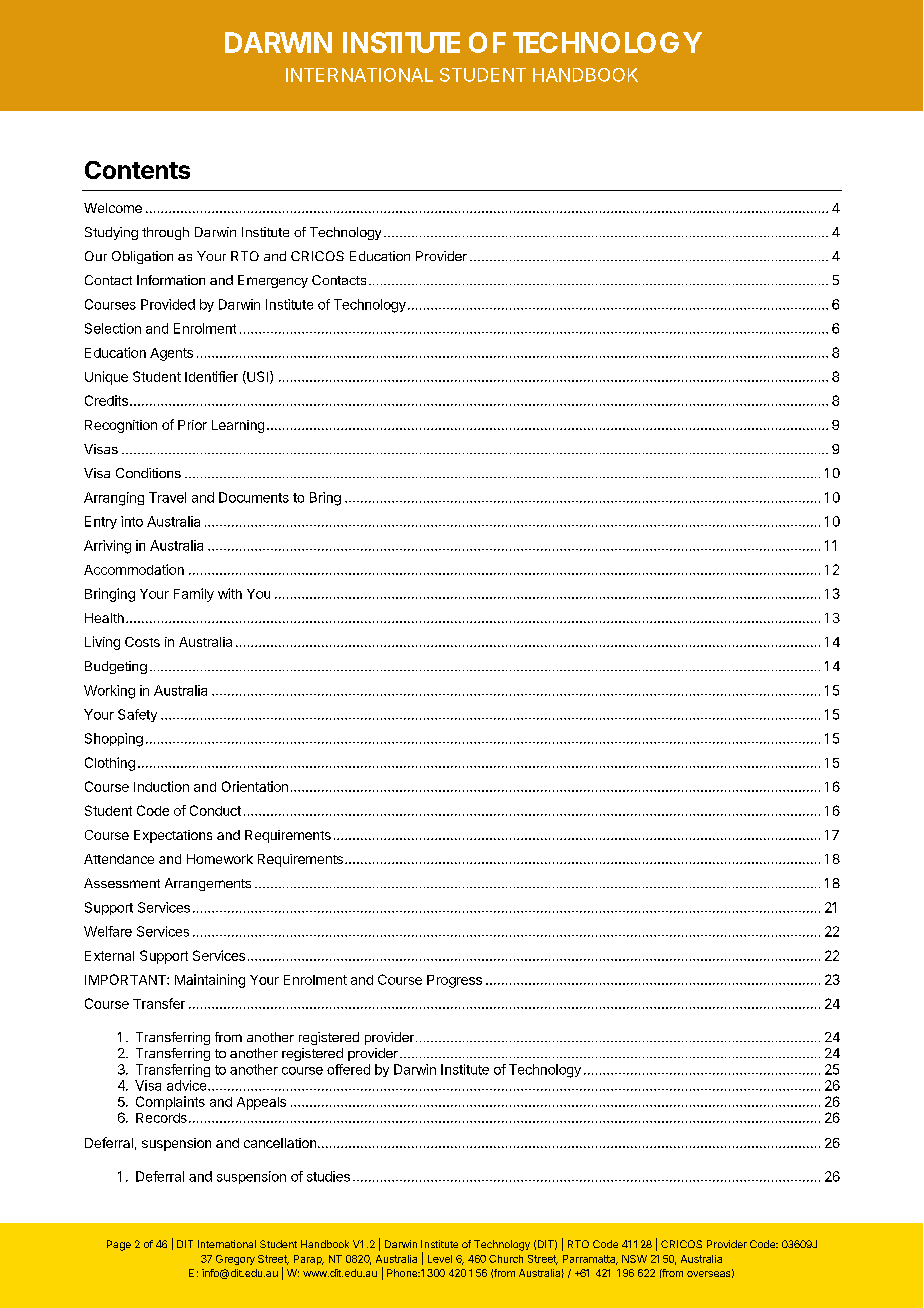 This screenshot has width=924, height=1308. Describe the element at coordinates (348, 1069) in the screenshot. I see `offered` at that location.
